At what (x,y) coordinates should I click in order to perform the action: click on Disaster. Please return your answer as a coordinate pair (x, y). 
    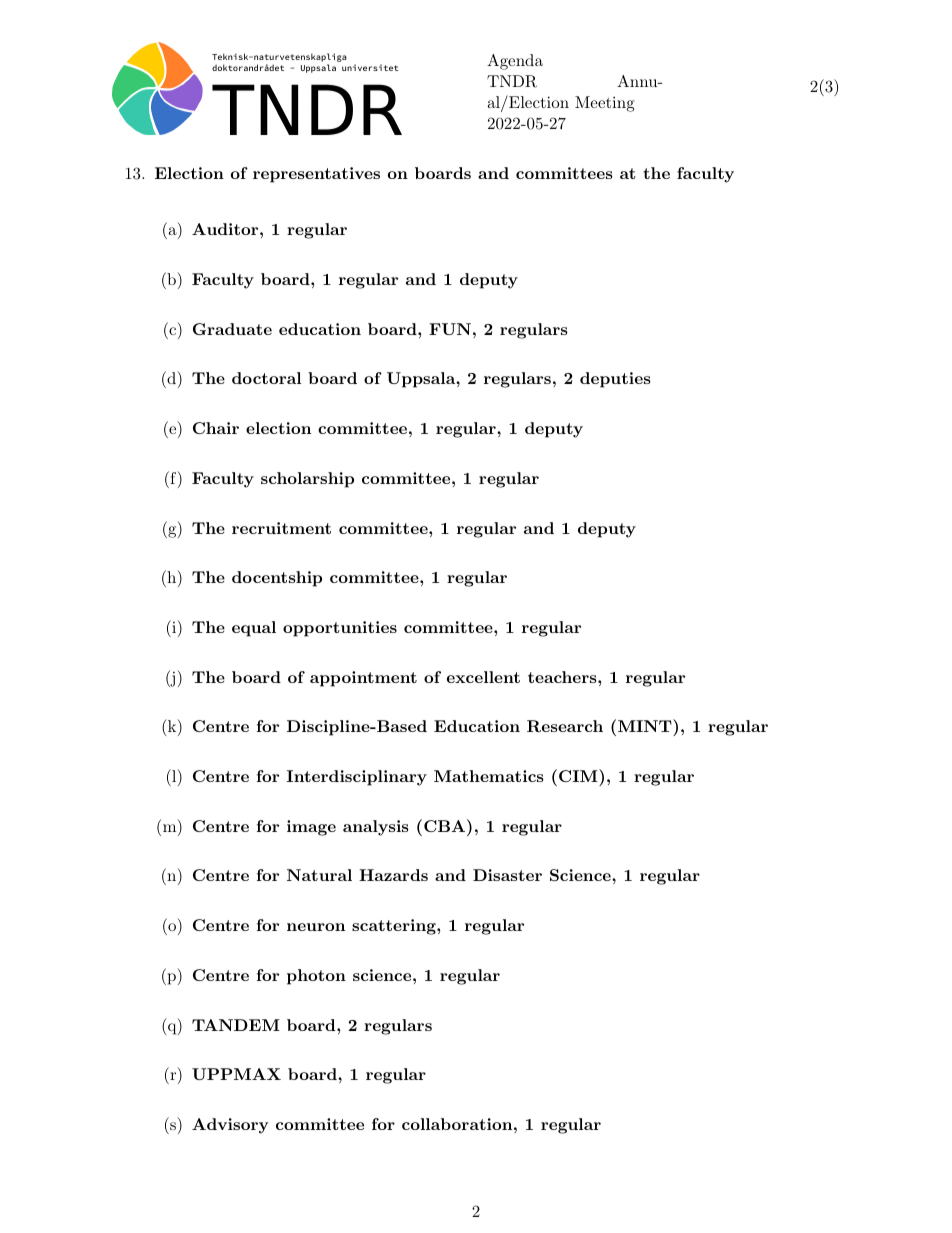
    Looking at the image, I should click on (507, 875).
